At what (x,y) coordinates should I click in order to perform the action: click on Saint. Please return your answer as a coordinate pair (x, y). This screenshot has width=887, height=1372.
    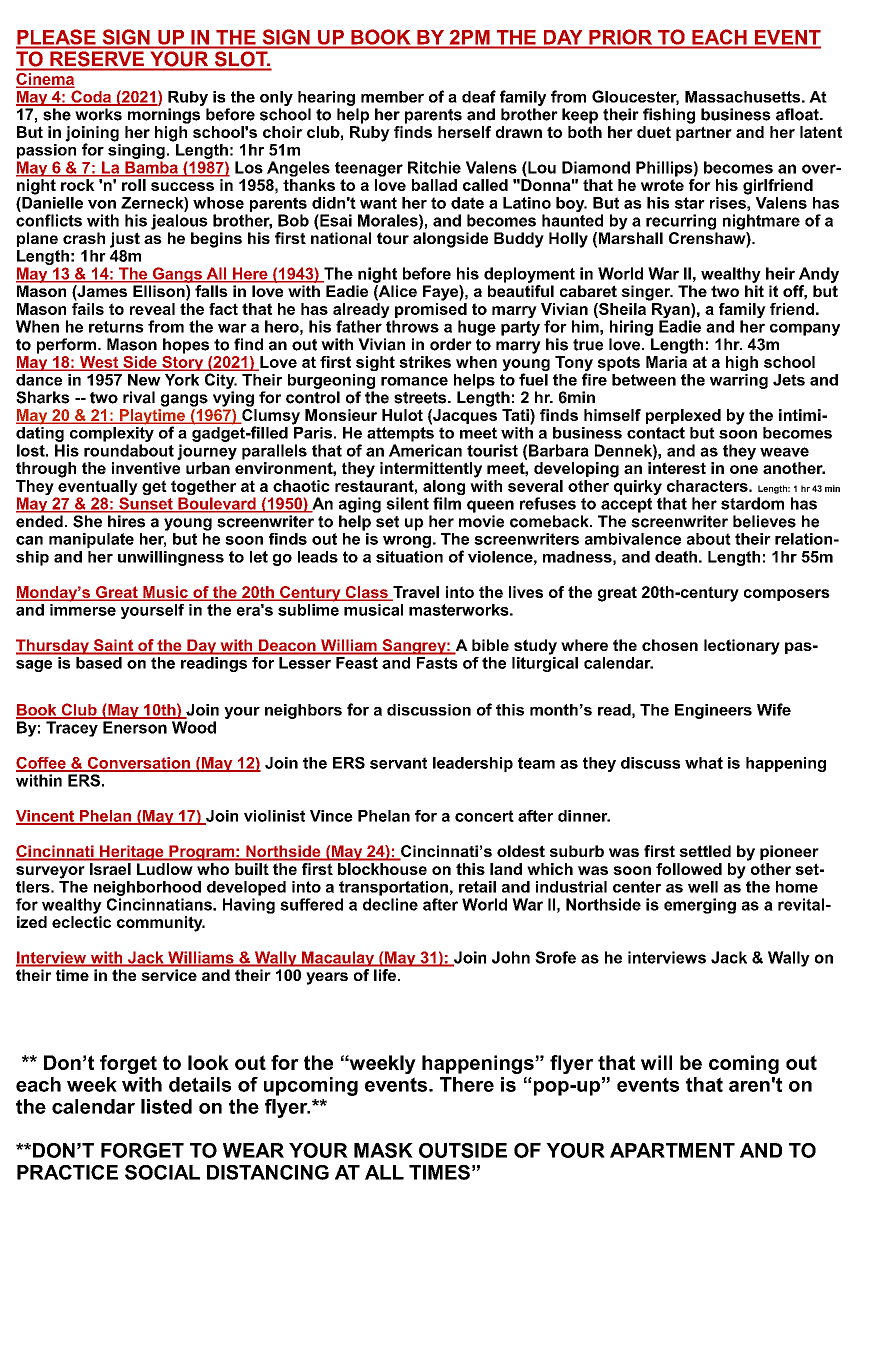
    Looking at the image, I should click on (113, 646).
